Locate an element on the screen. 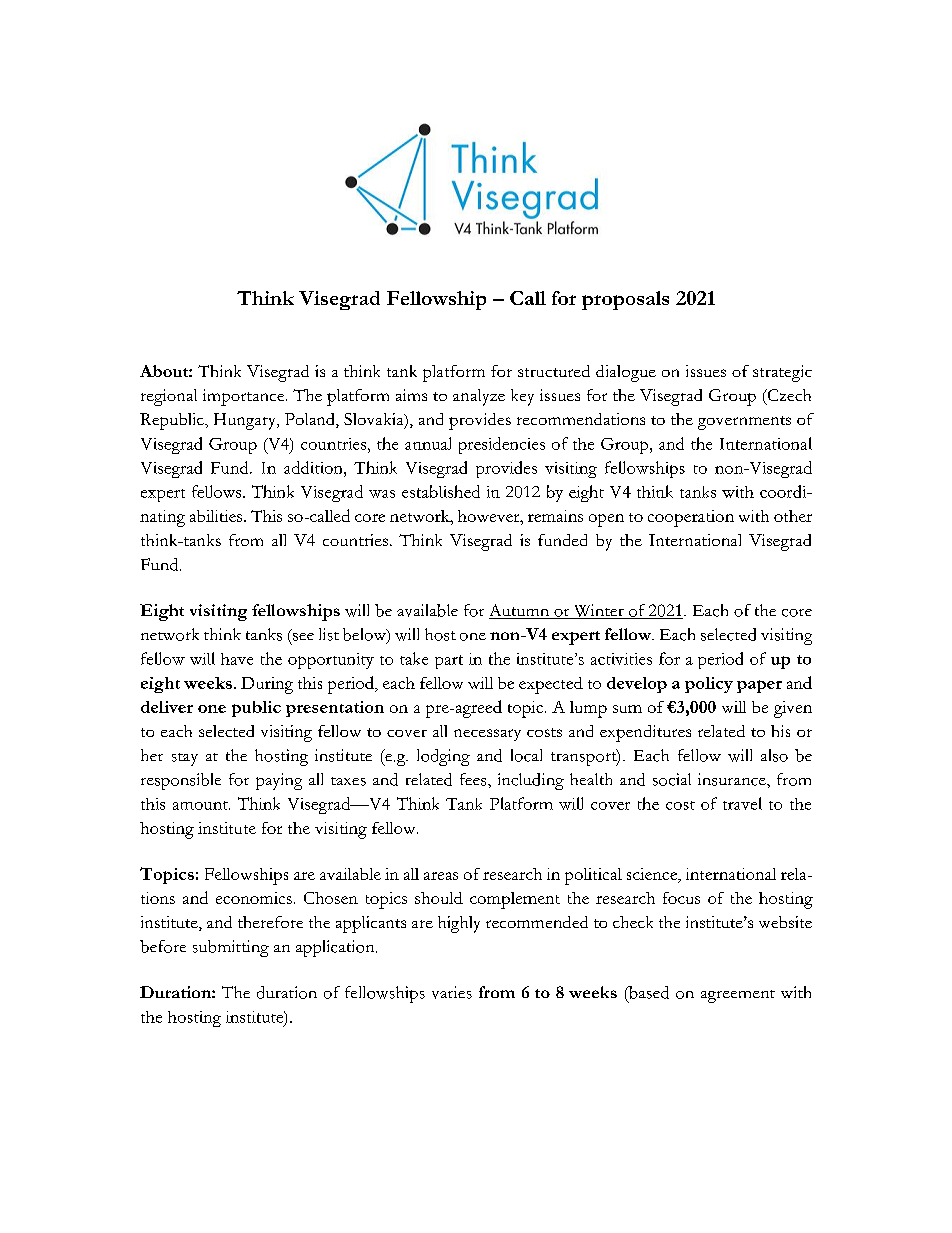 The image size is (952, 1233). fees is located at coordinates (474, 779).
